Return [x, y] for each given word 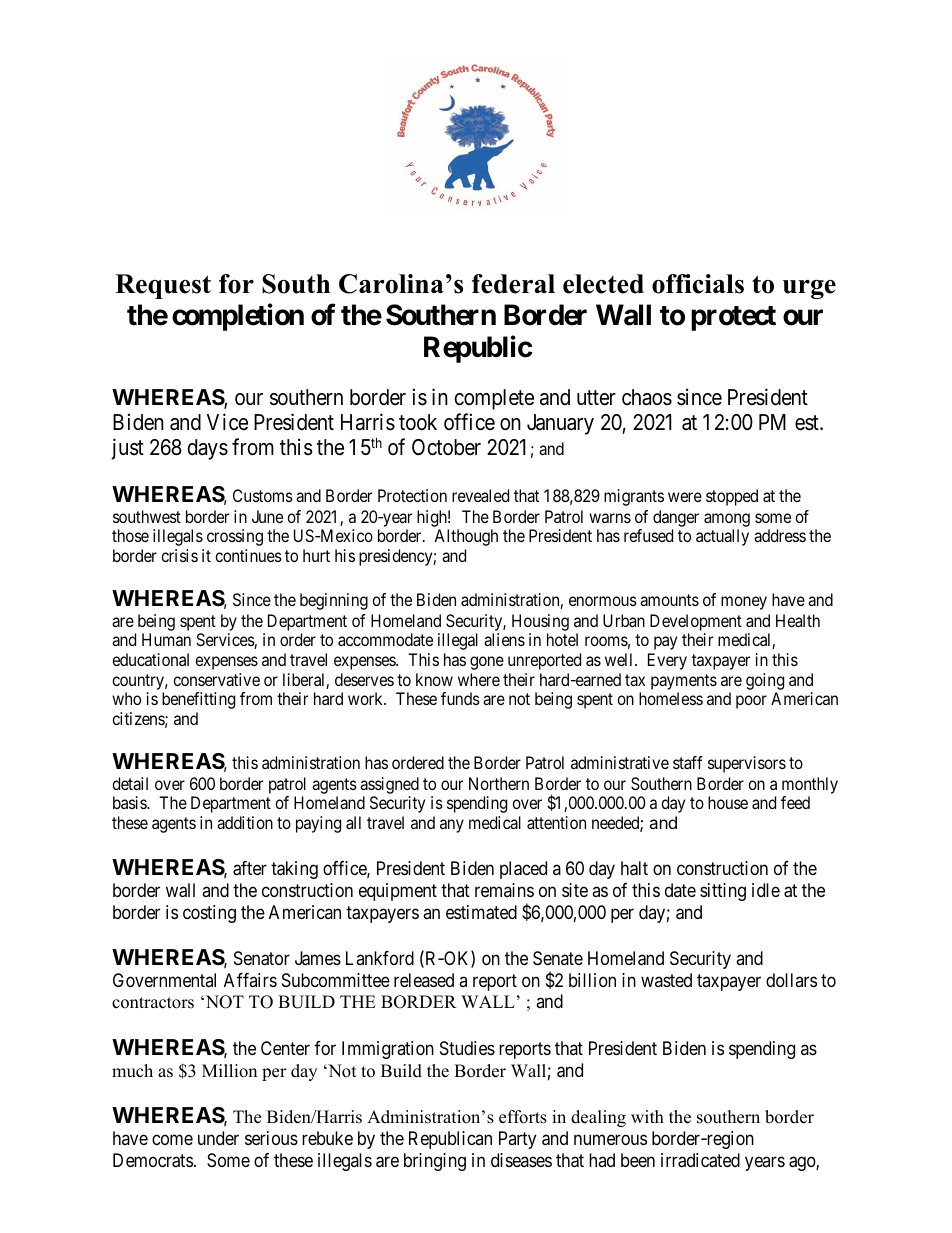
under [218, 1138]
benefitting [198, 700]
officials [698, 284]
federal [513, 284]
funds [460, 698]
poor [751, 702]
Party [517, 1140]
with [647, 1116]
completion [238, 317]
